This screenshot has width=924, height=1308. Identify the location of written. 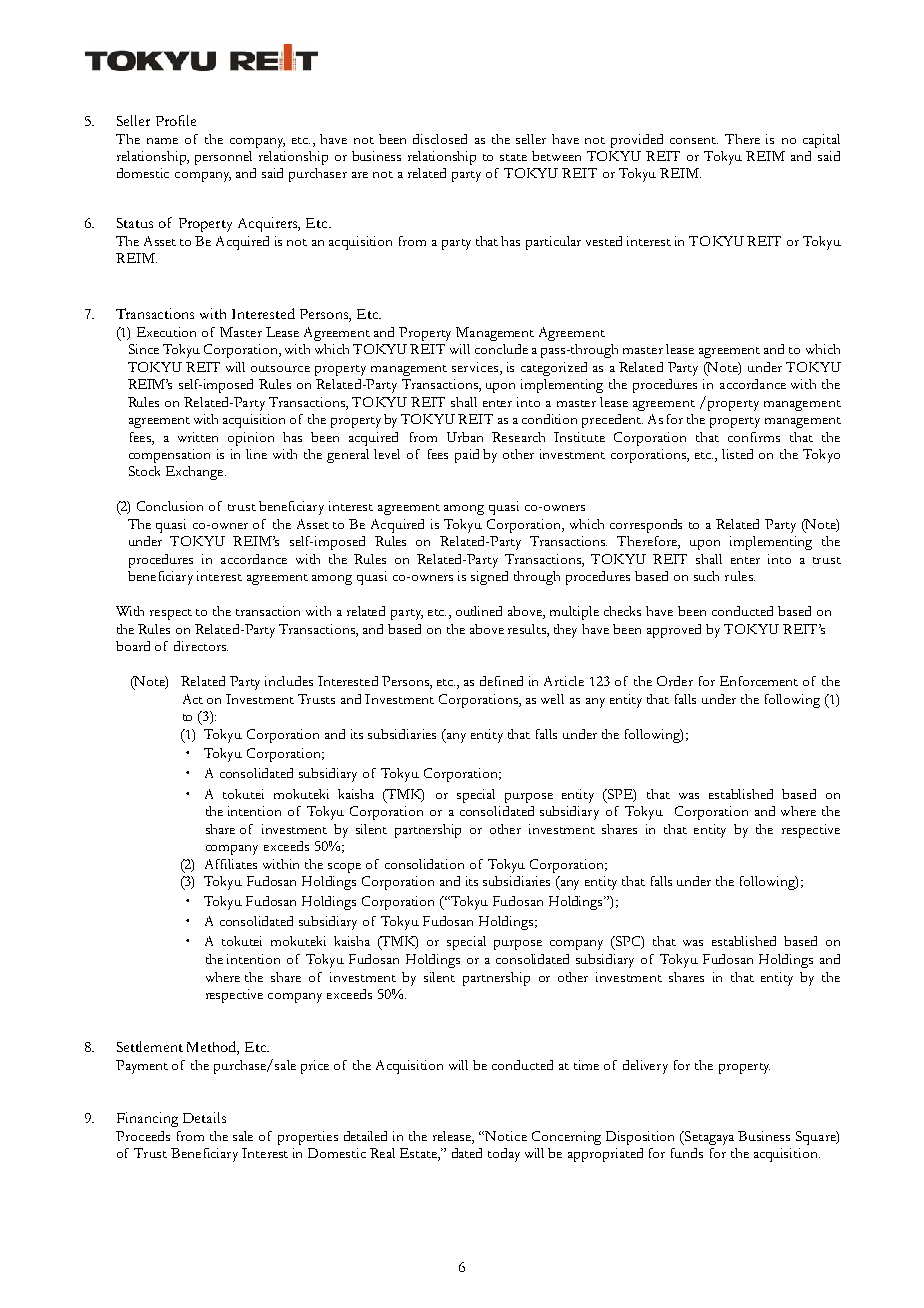
(198, 437).
